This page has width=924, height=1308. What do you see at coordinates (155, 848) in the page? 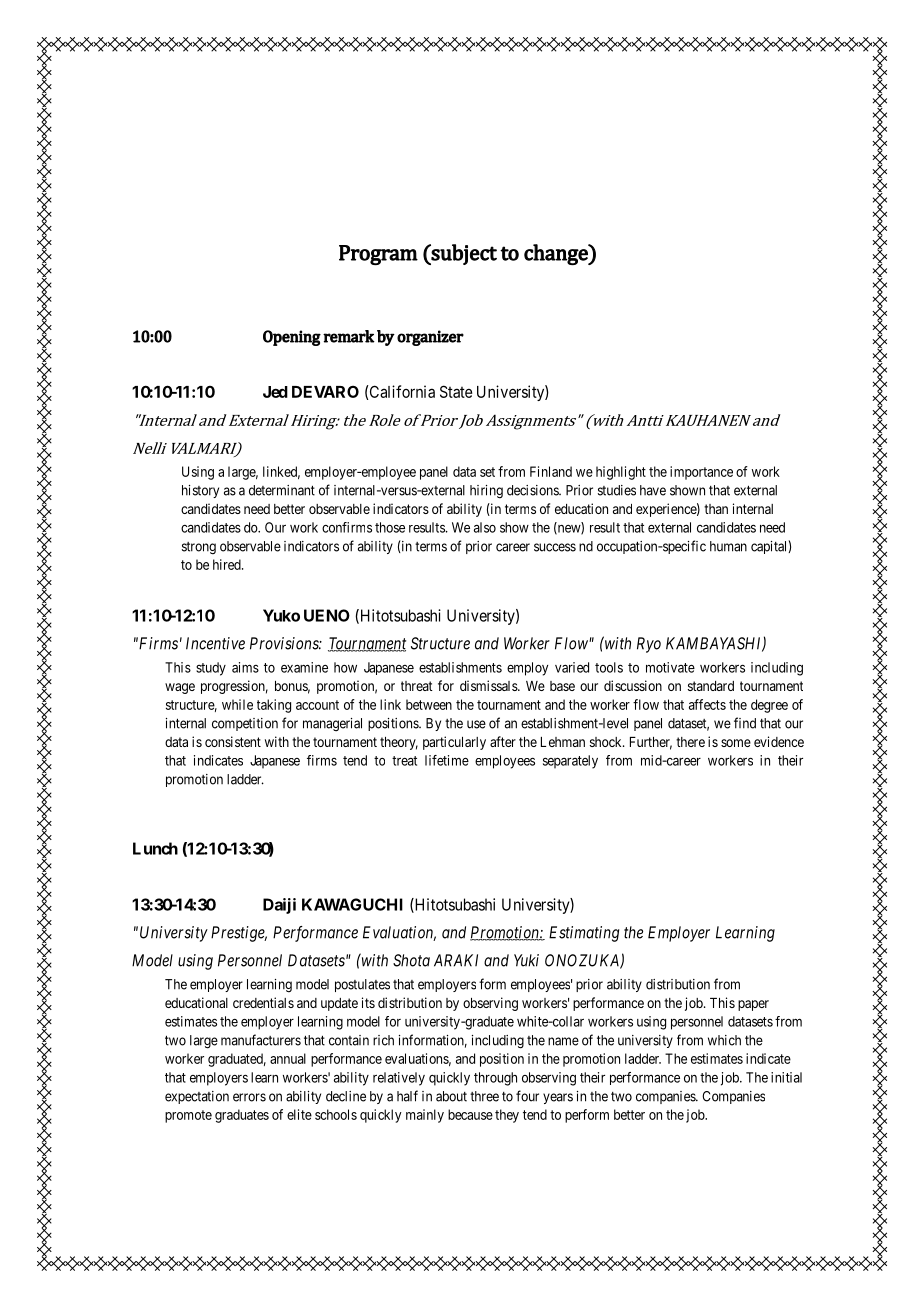
I see `Lunch` at bounding box center [155, 848].
